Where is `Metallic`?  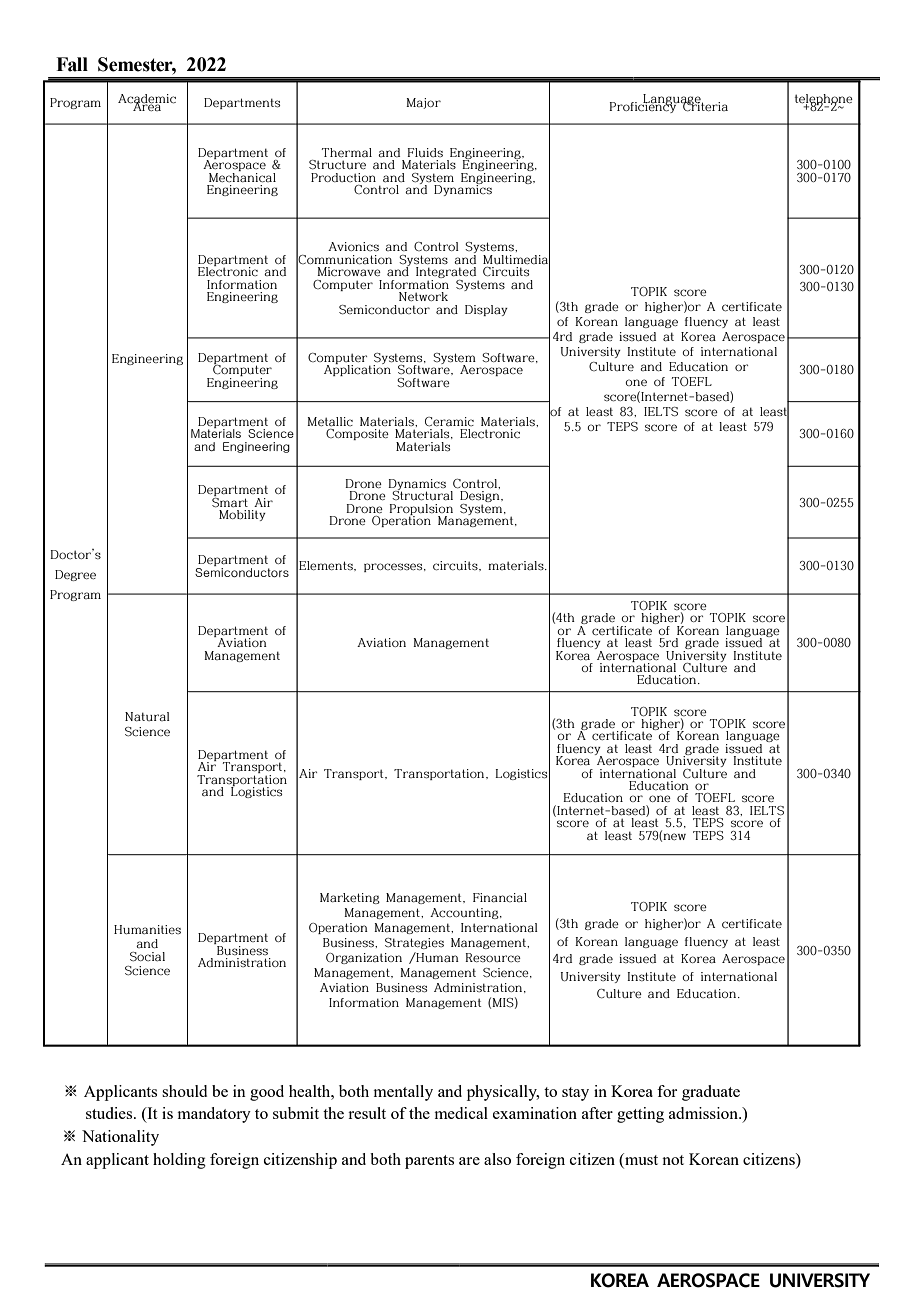
Metallic is located at coordinates (330, 421).
